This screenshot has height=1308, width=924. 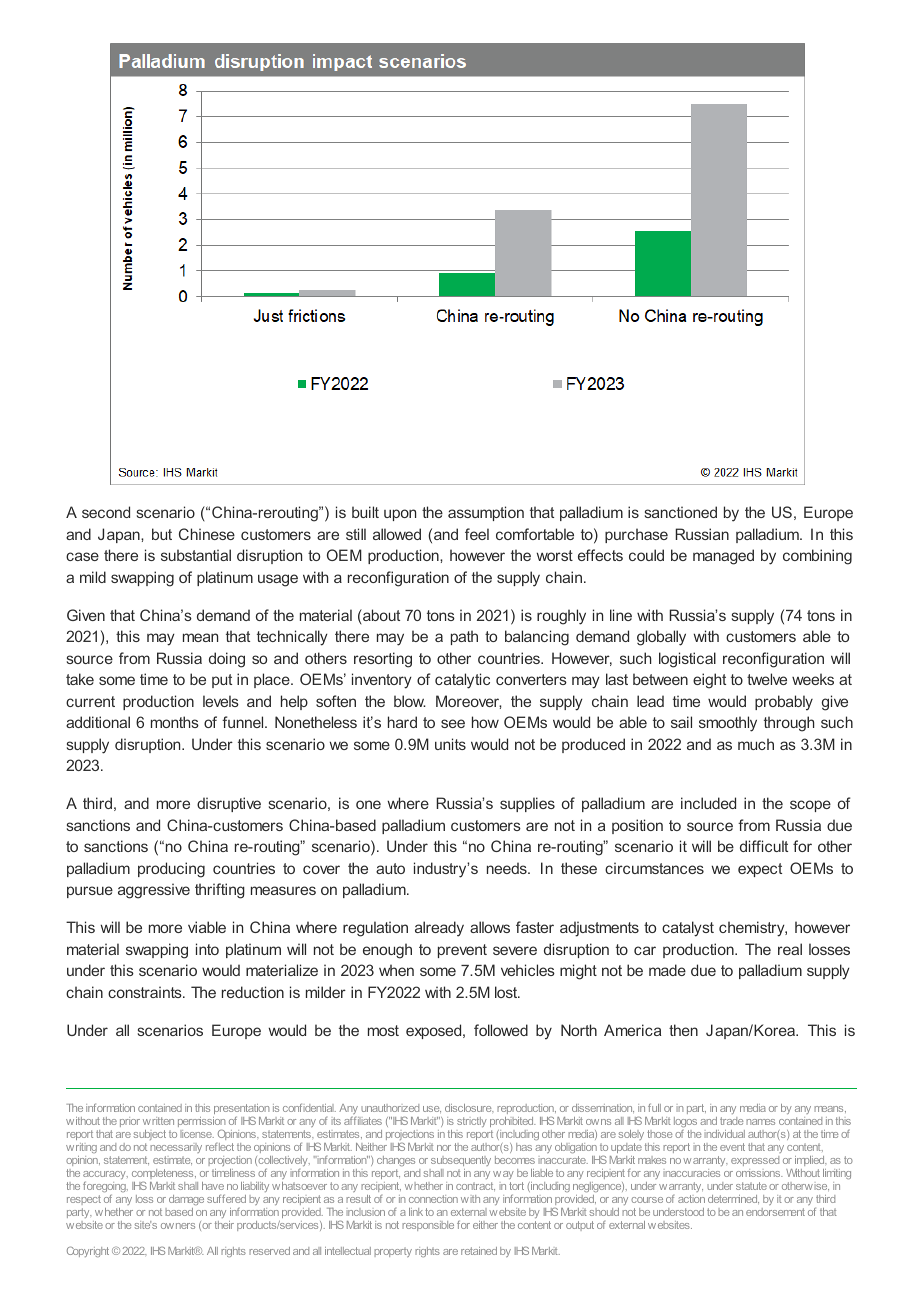 What do you see at coordinates (178, 1226) in the screenshot?
I see `owners` at bounding box center [178, 1226].
